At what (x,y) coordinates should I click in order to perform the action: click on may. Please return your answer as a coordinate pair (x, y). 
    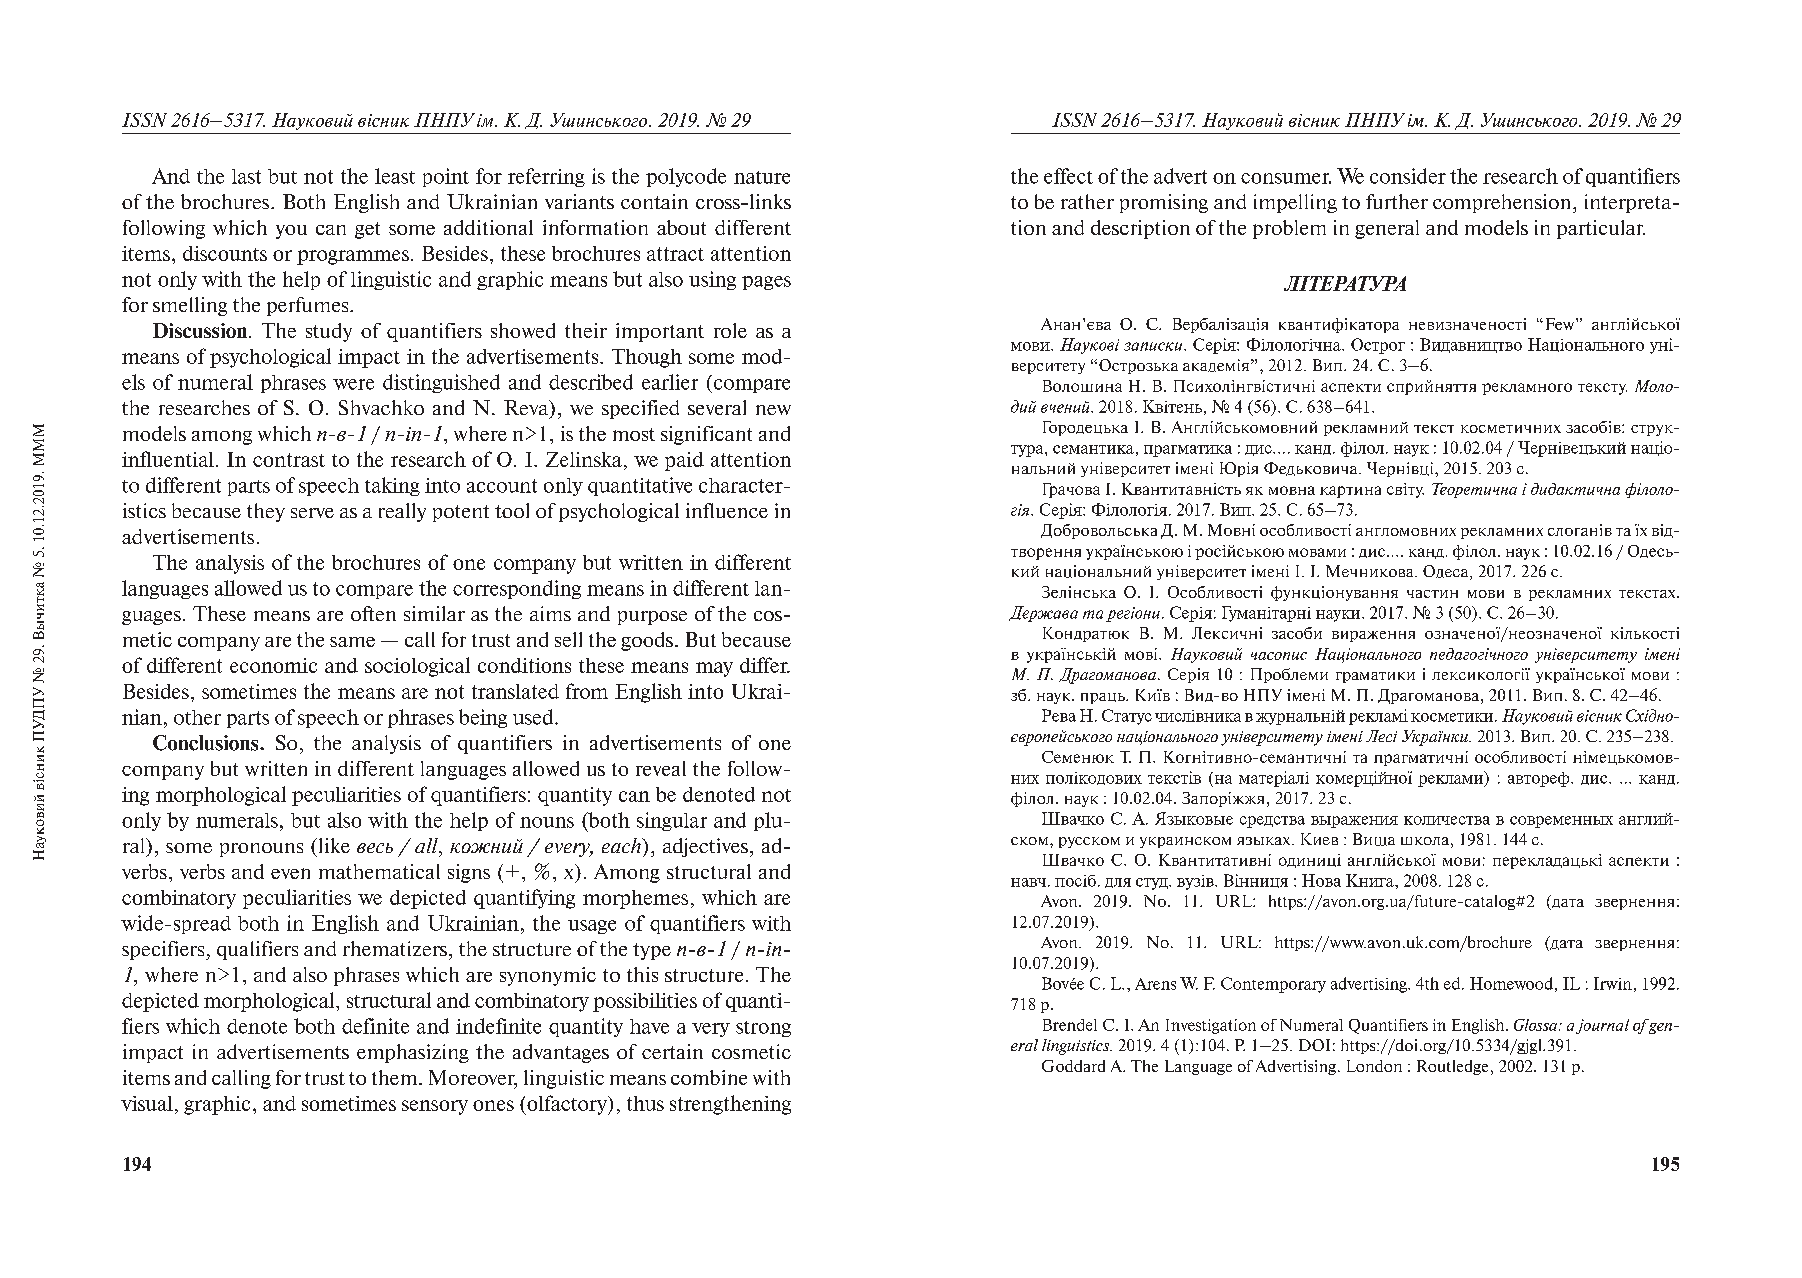
    Looking at the image, I should click on (714, 669).
